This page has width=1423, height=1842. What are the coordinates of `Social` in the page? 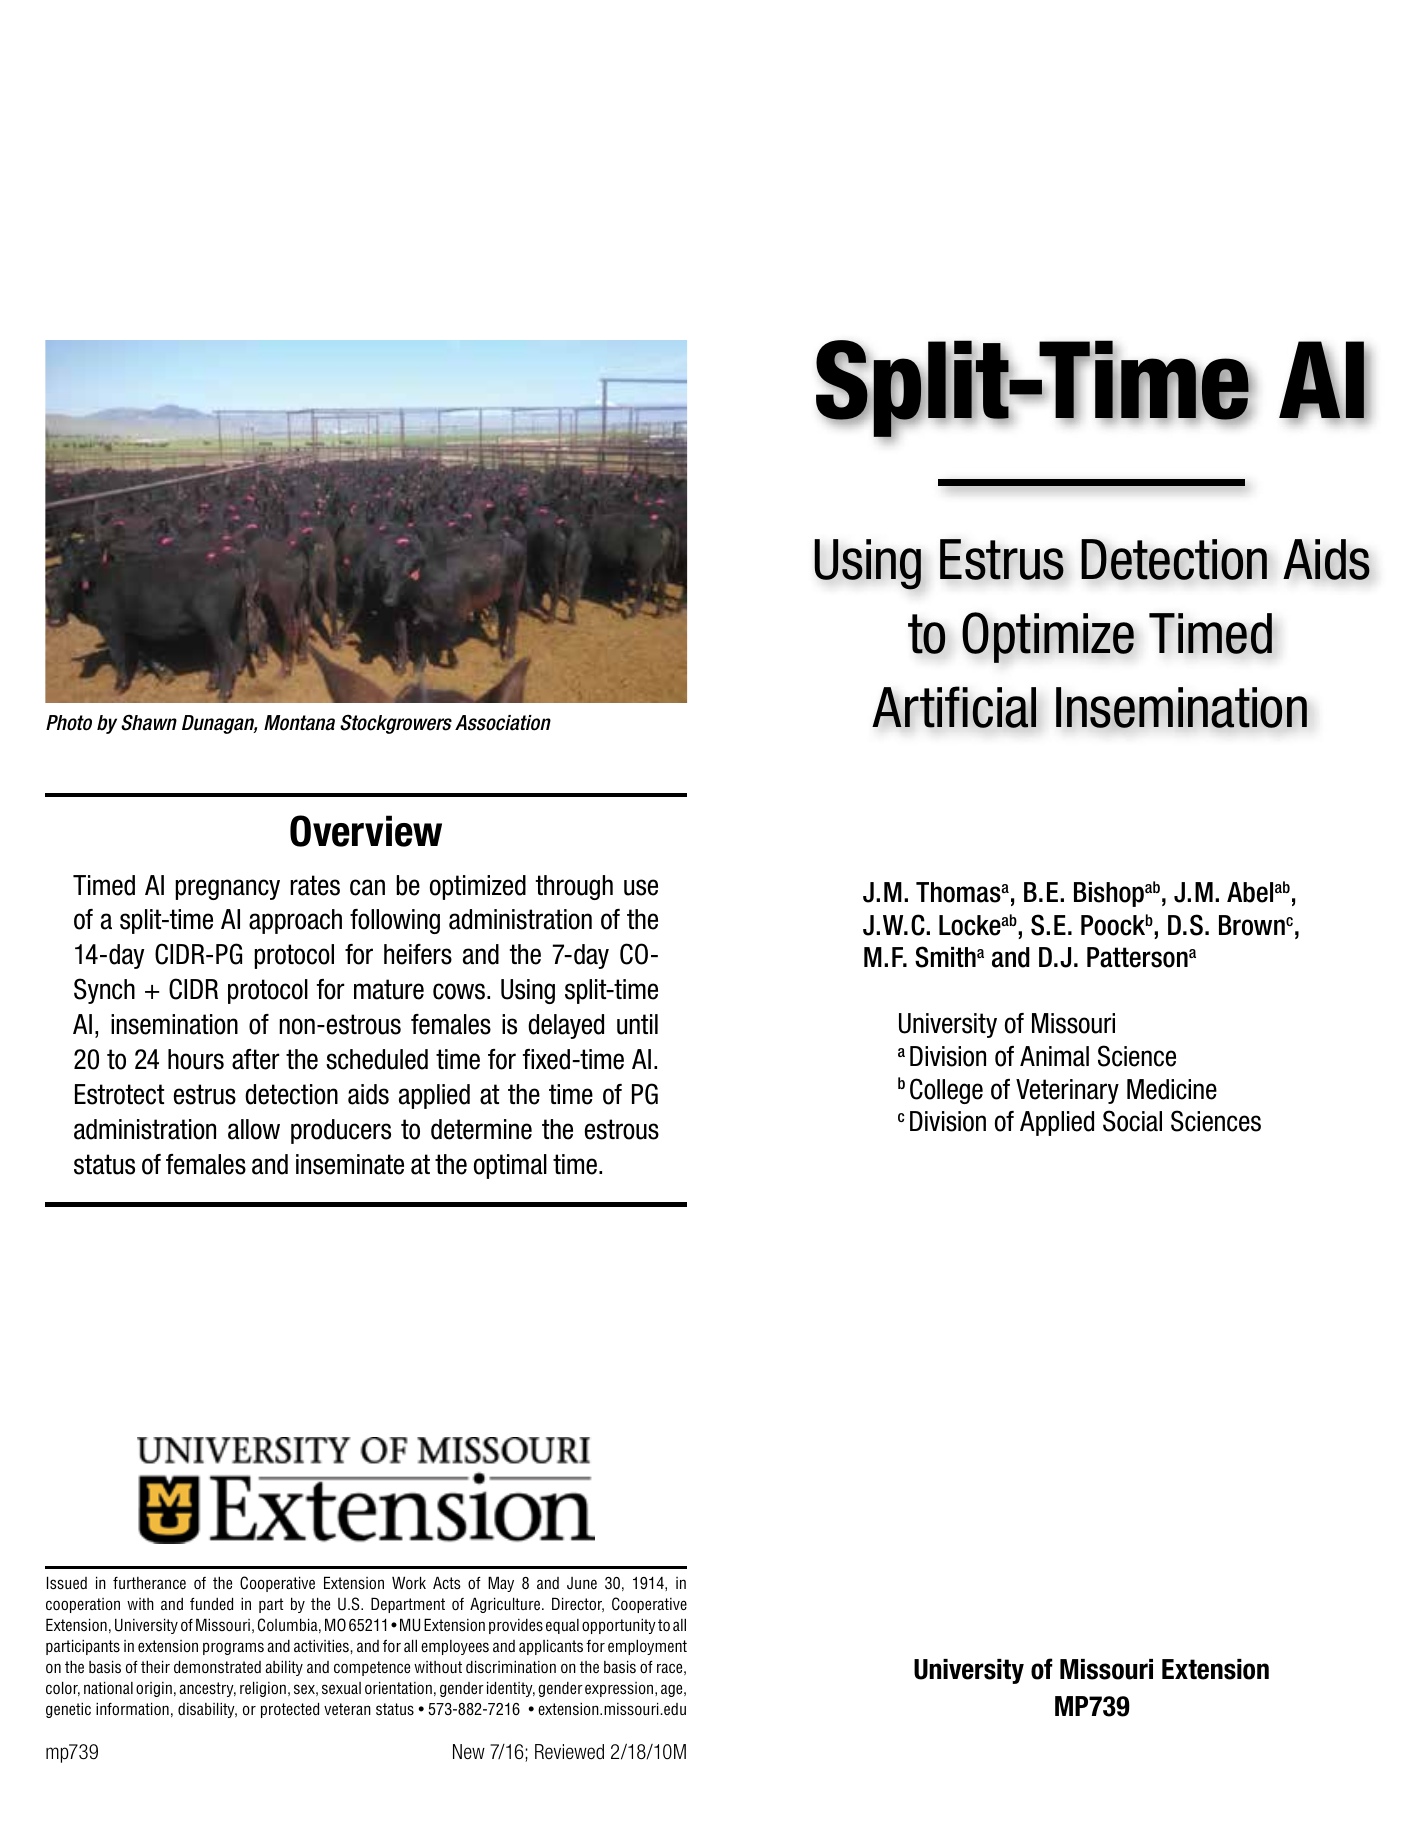 It's located at (1132, 1121).
